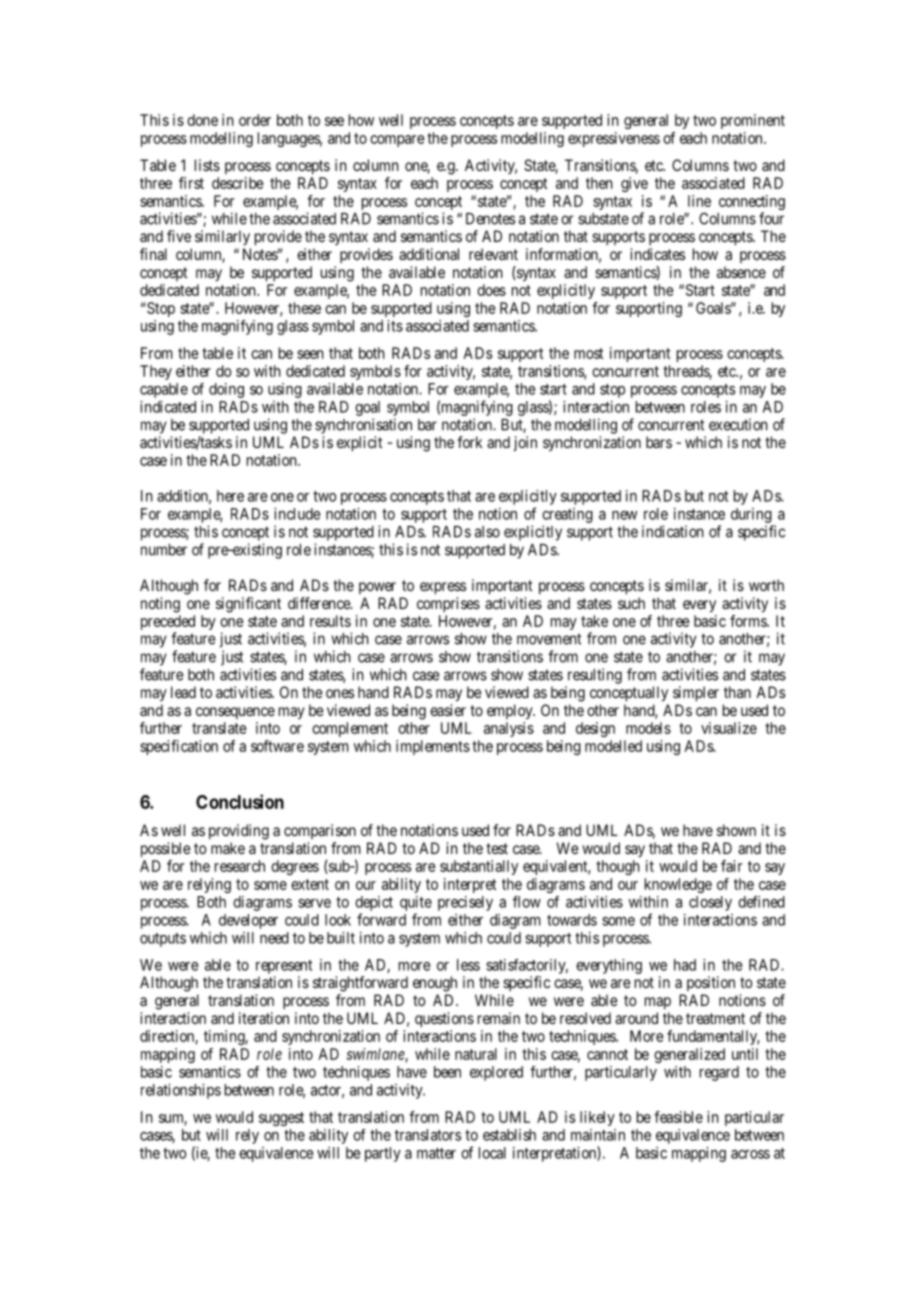 This page has height=1308, width=924. Describe the element at coordinates (281, 1119) in the page. I see `suggest` at that location.
